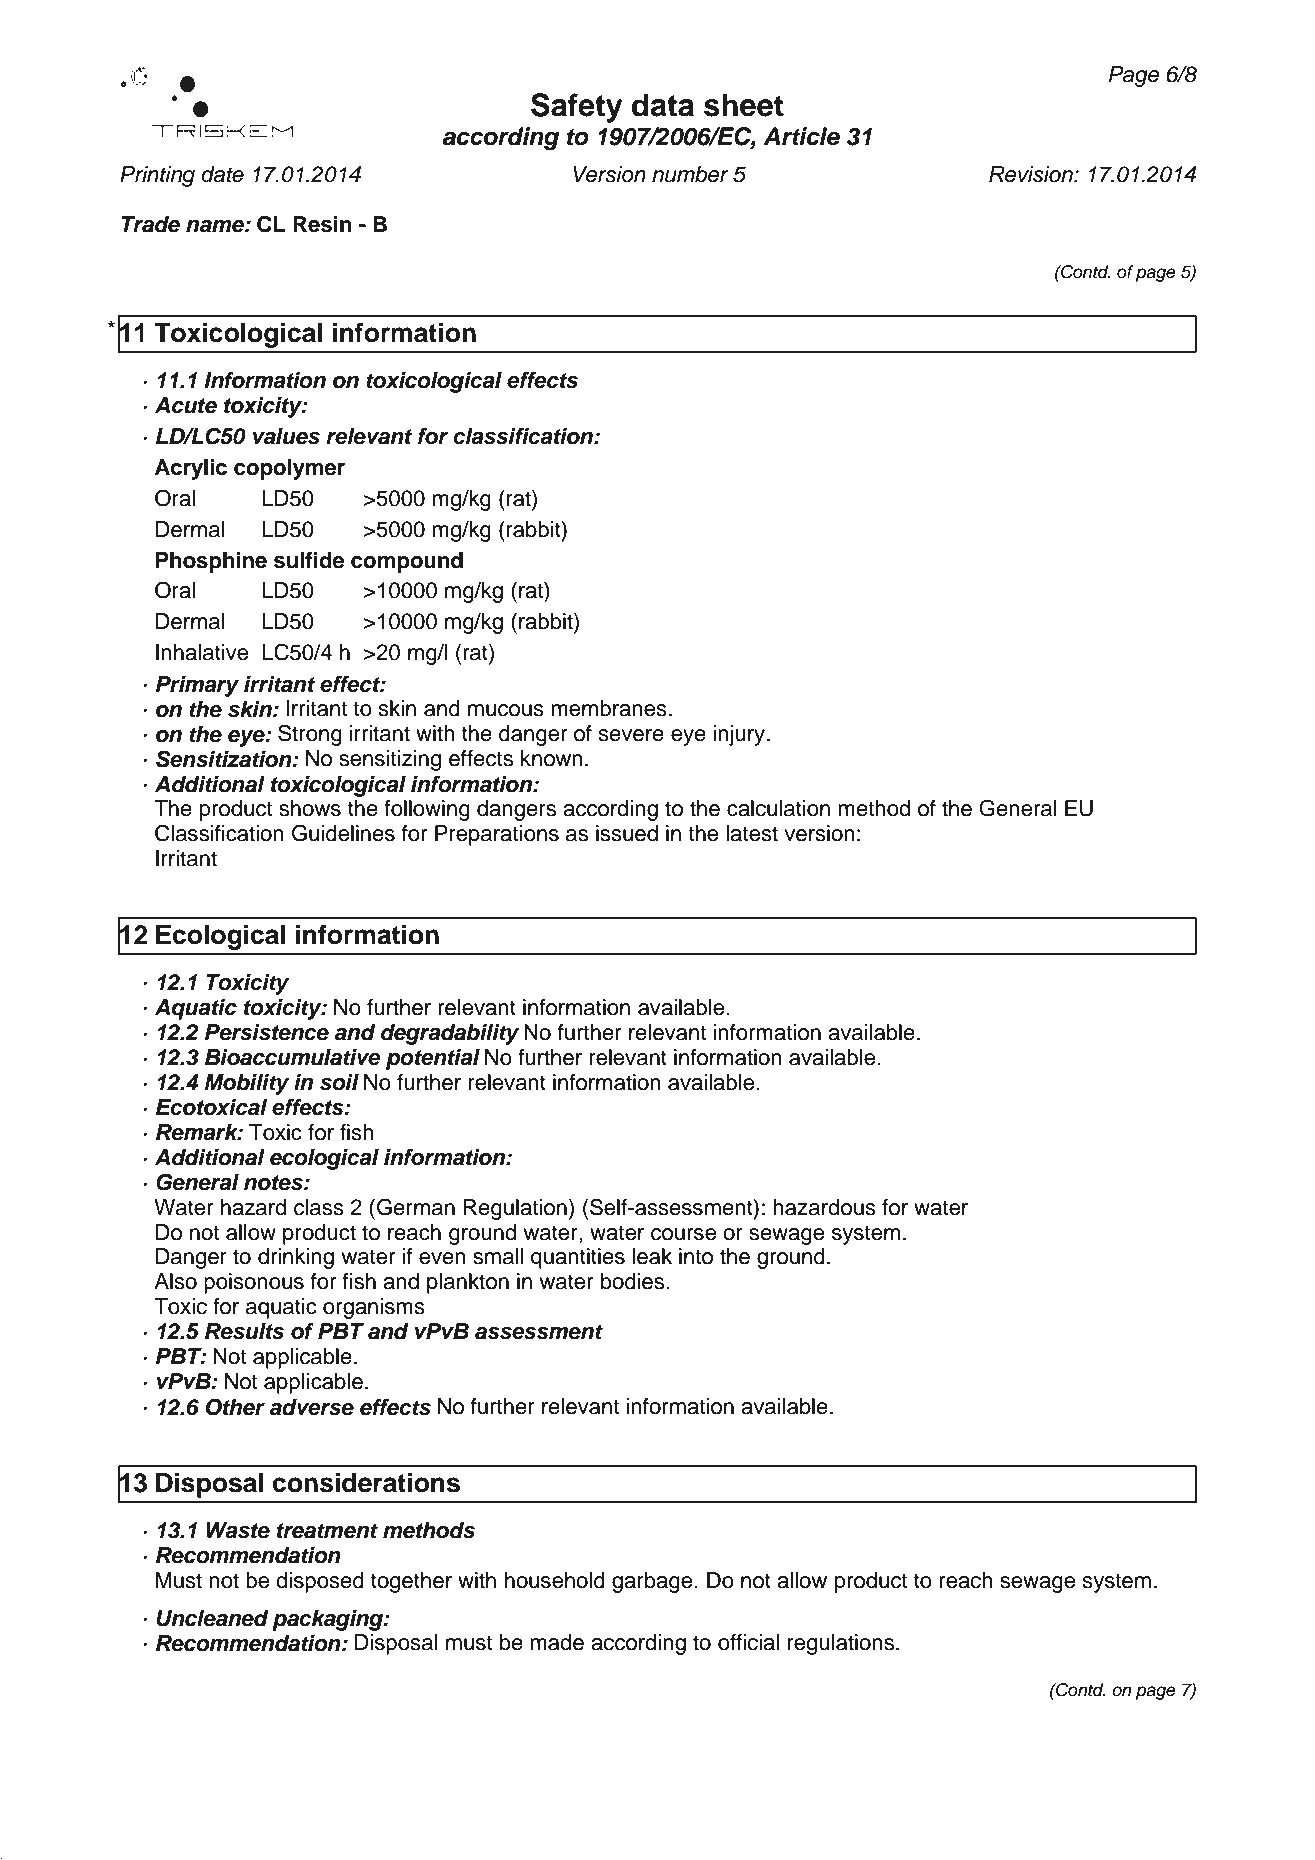 Image resolution: width=1315 pixels, height=1860 pixels. I want to click on date, so click(222, 174).
